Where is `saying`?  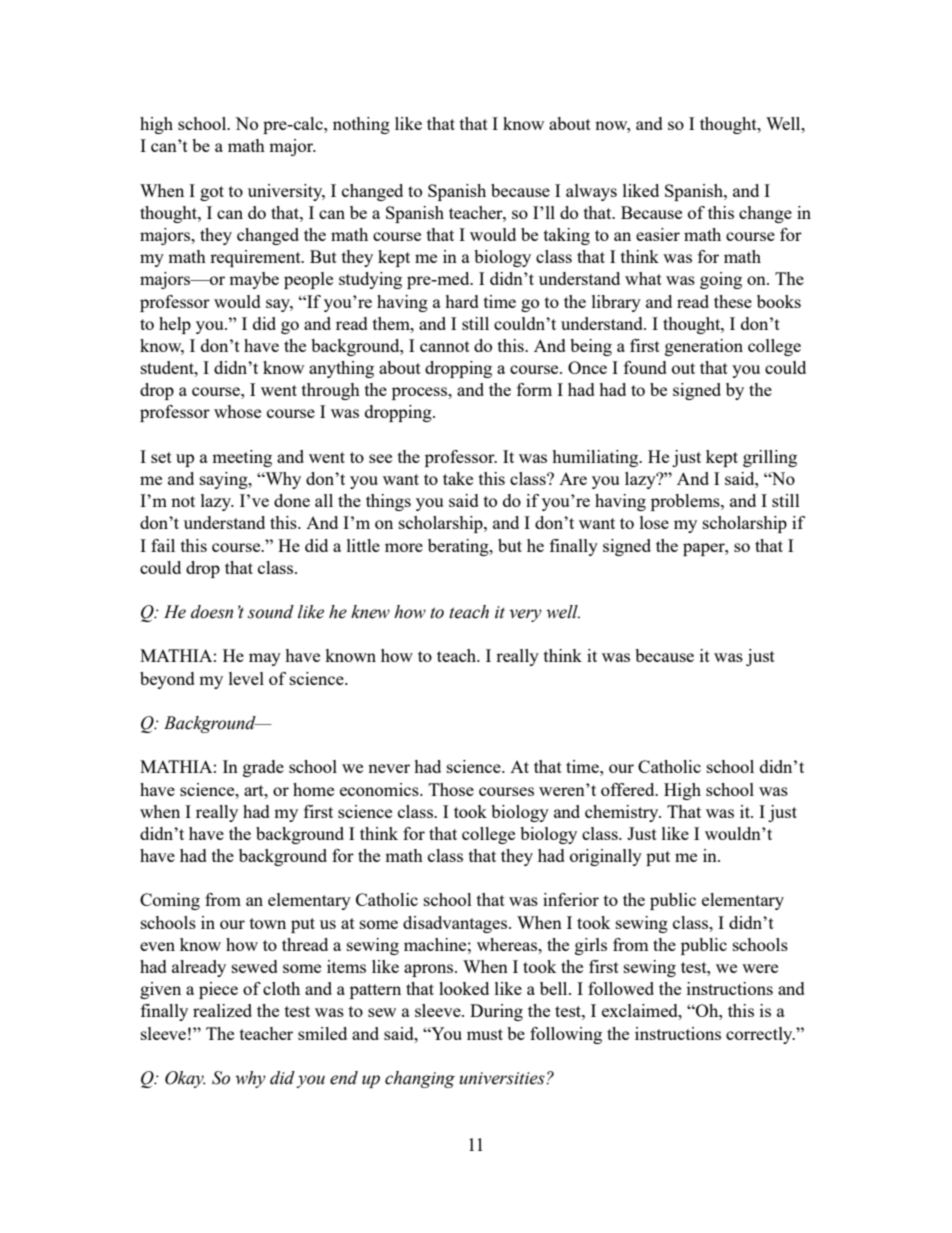
saying is located at coordinates (225, 480).
